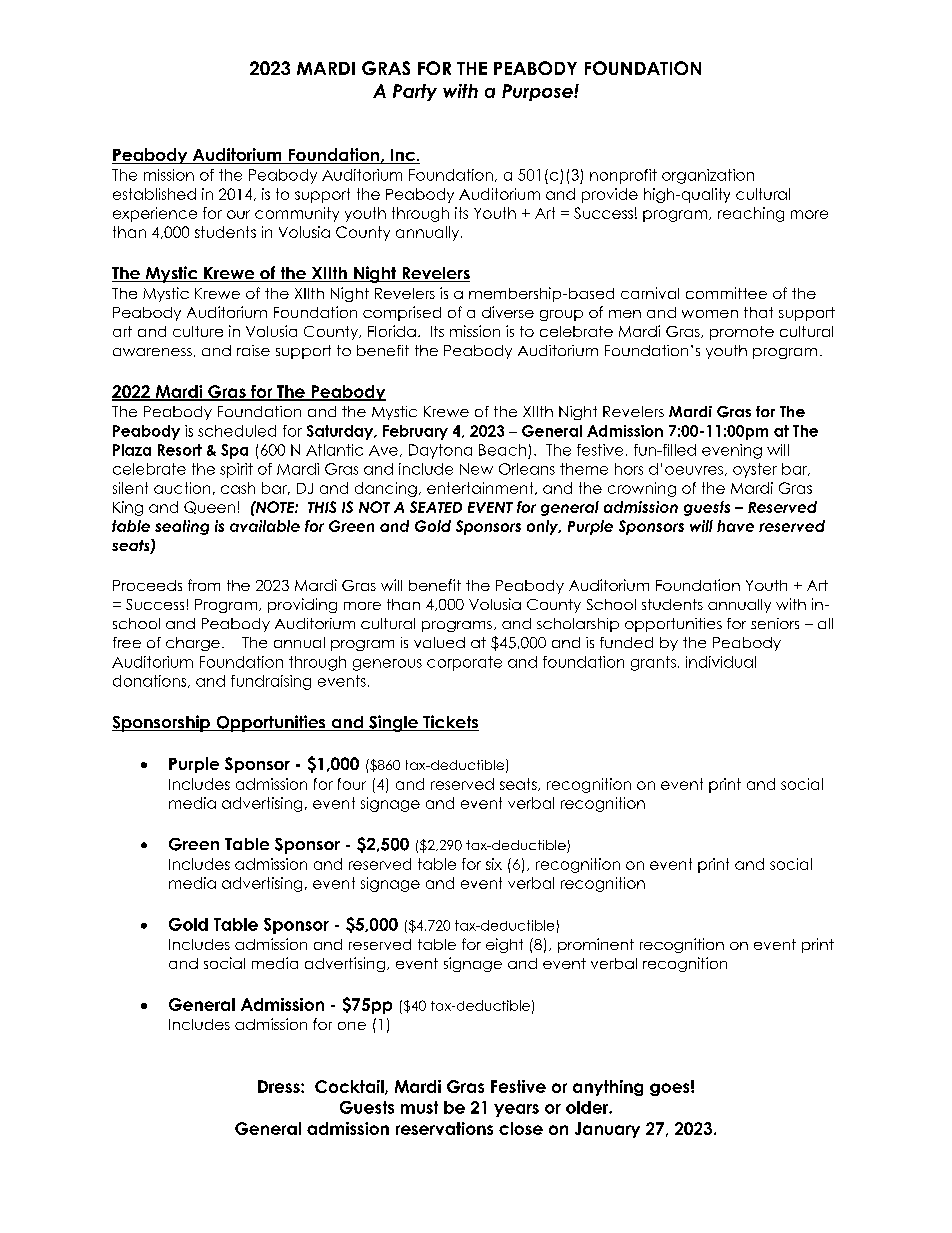 Image resolution: width=952 pixels, height=1233 pixels. What do you see at coordinates (151, 681) in the screenshot?
I see `donations` at bounding box center [151, 681].
